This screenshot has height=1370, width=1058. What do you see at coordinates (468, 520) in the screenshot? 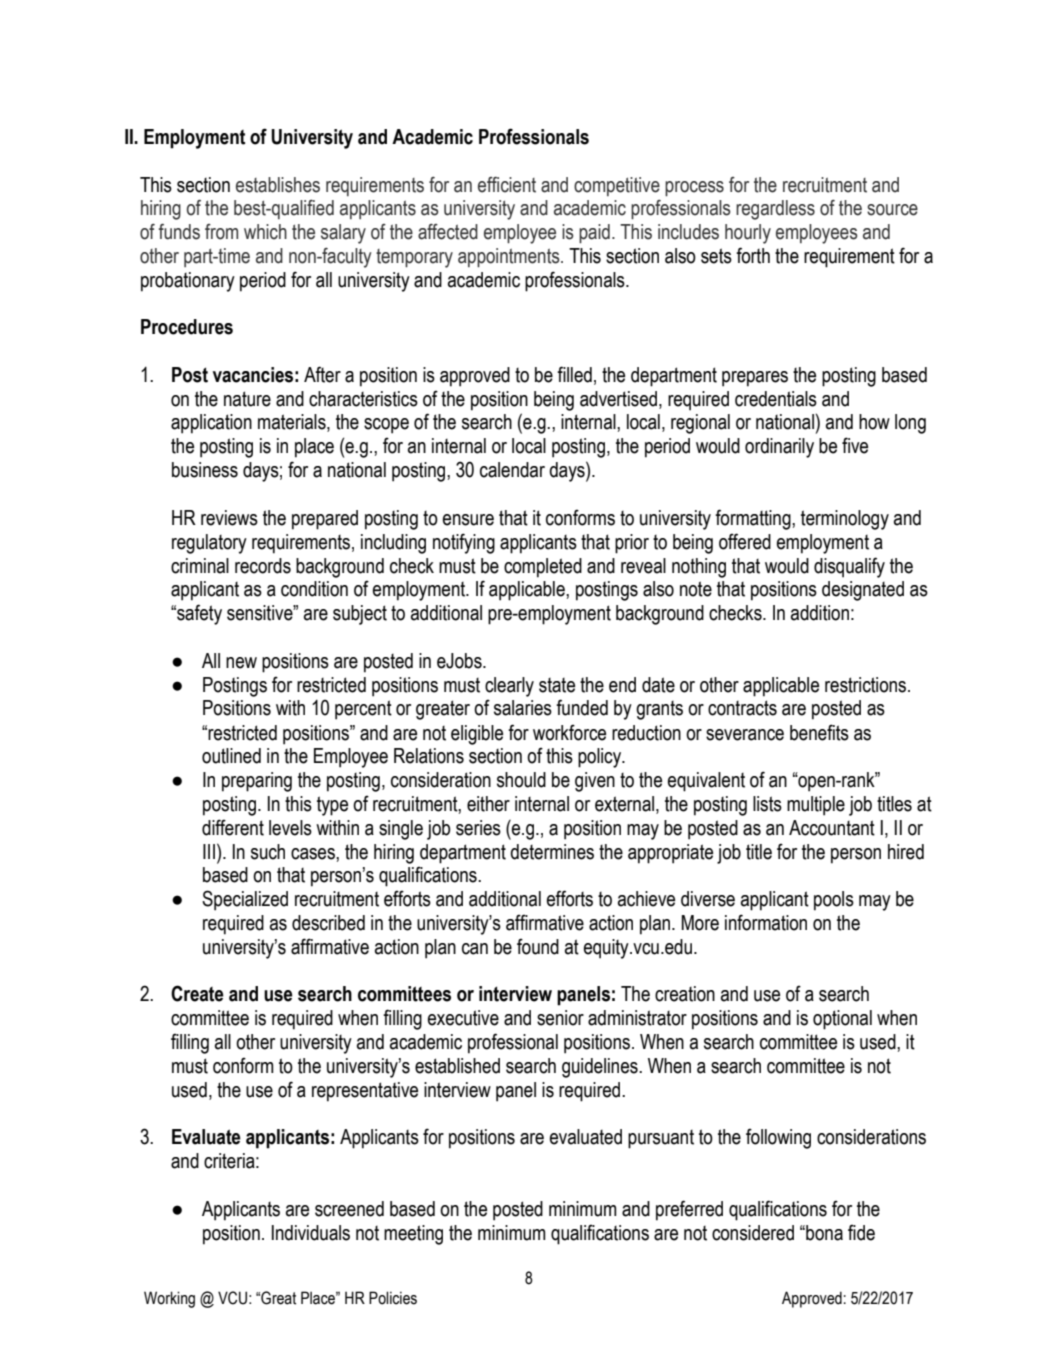
I see `ensure` at bounding box center [468, 520].
